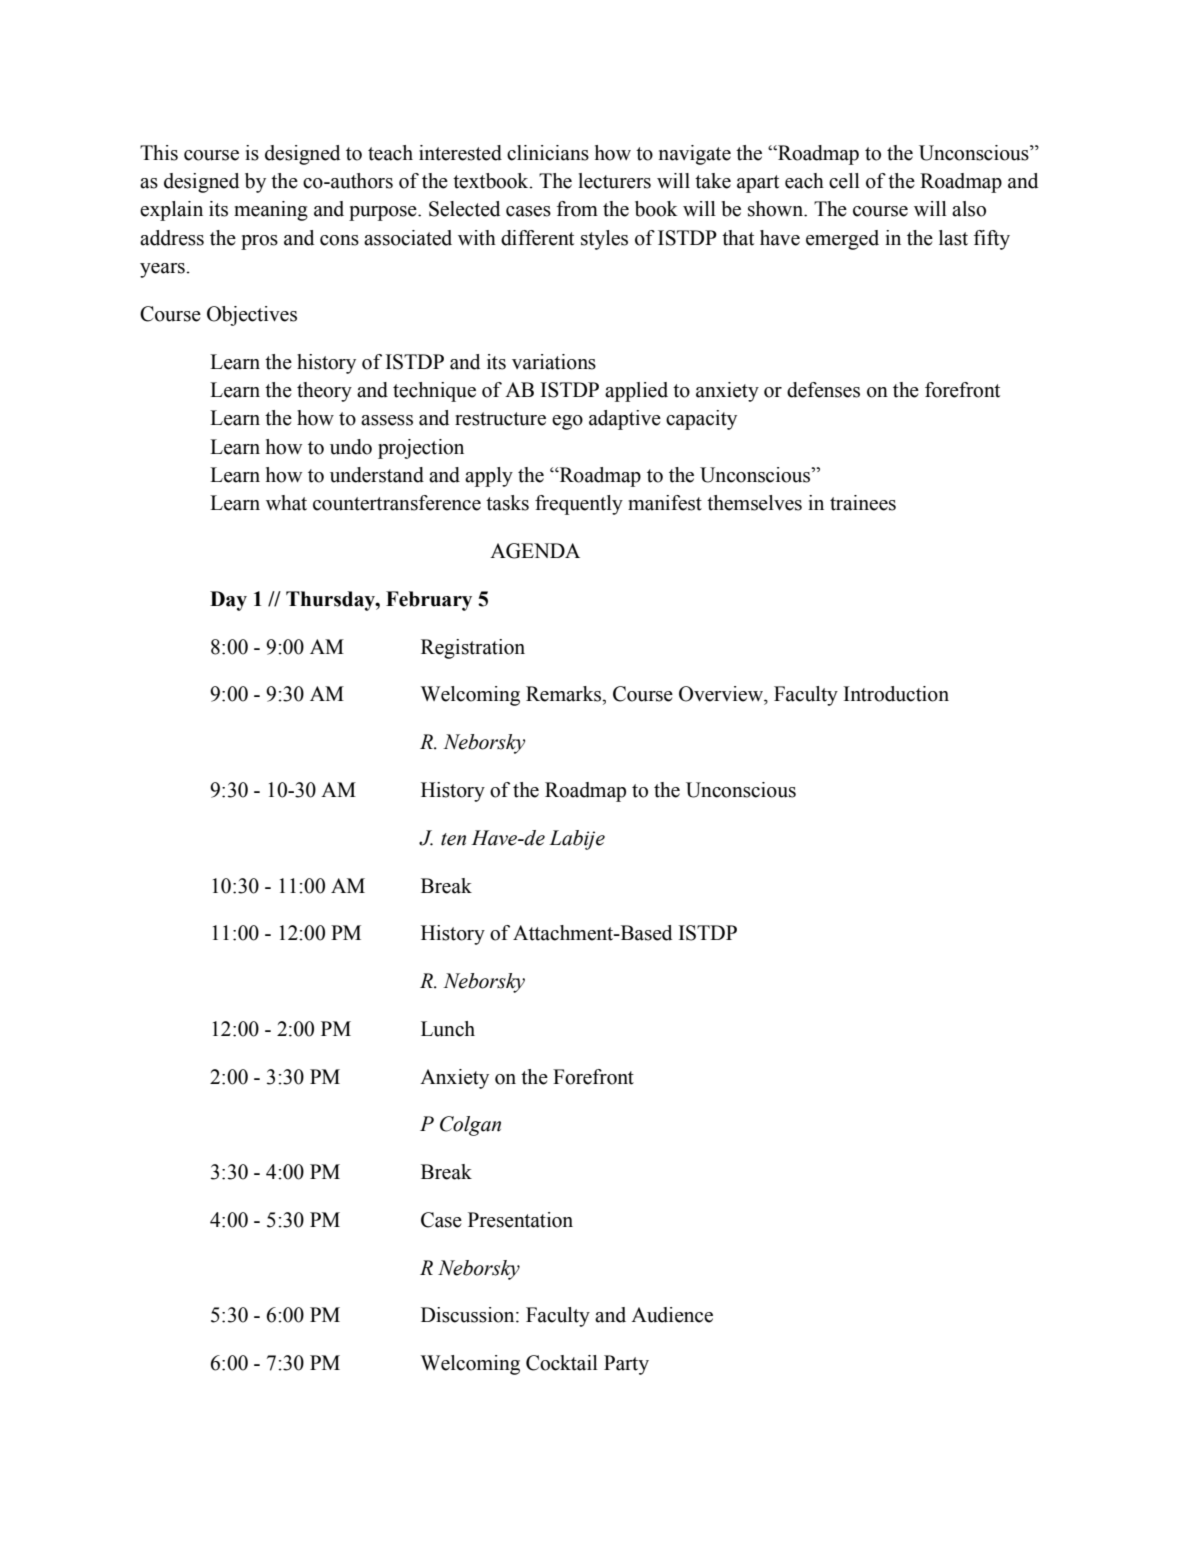 Image resolution: width=1191 pixels, height=1541 pixels. I want to click on Cocktail, so click(562, 1363).
